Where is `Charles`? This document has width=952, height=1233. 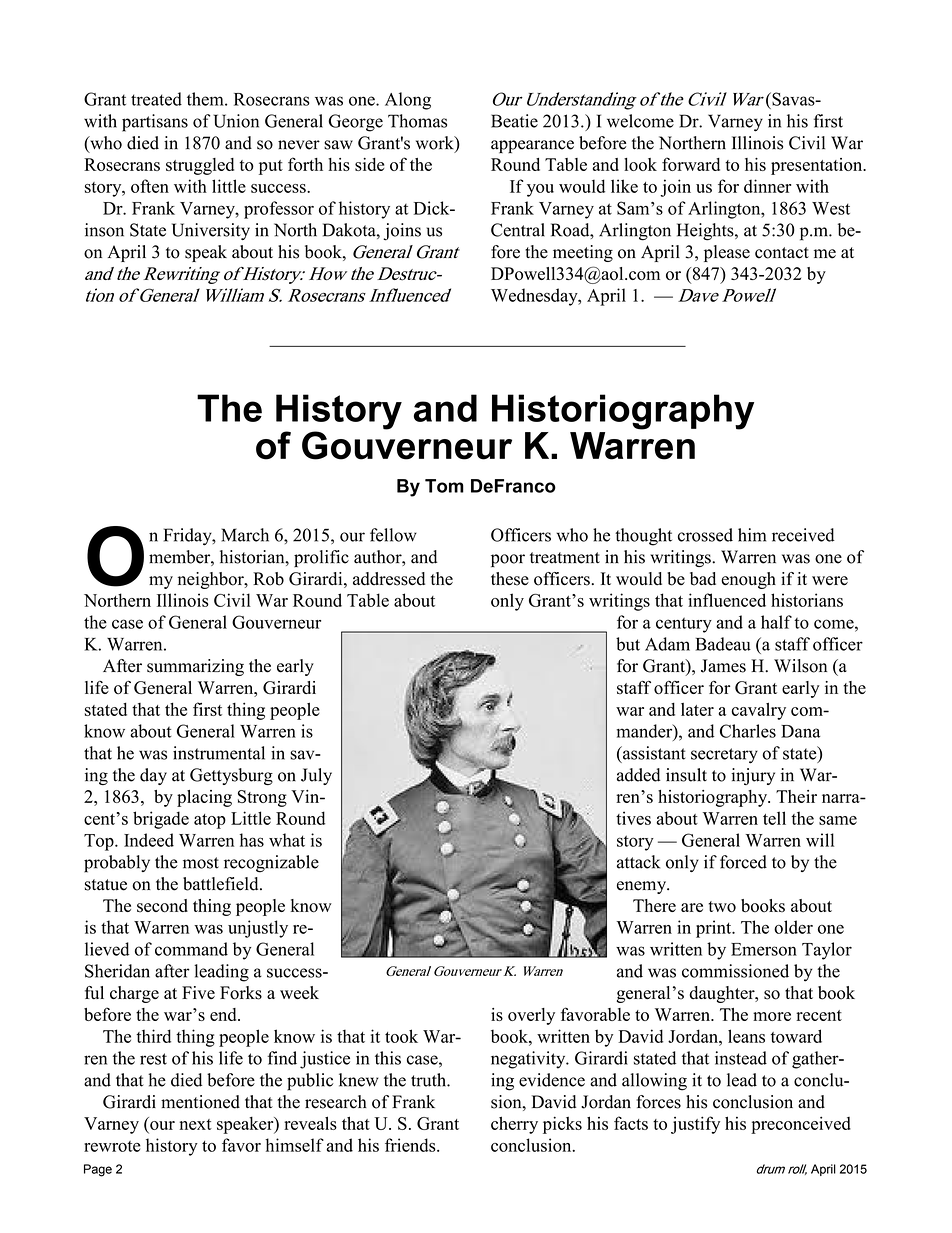 Charles is located at coordinates (748, 731).
